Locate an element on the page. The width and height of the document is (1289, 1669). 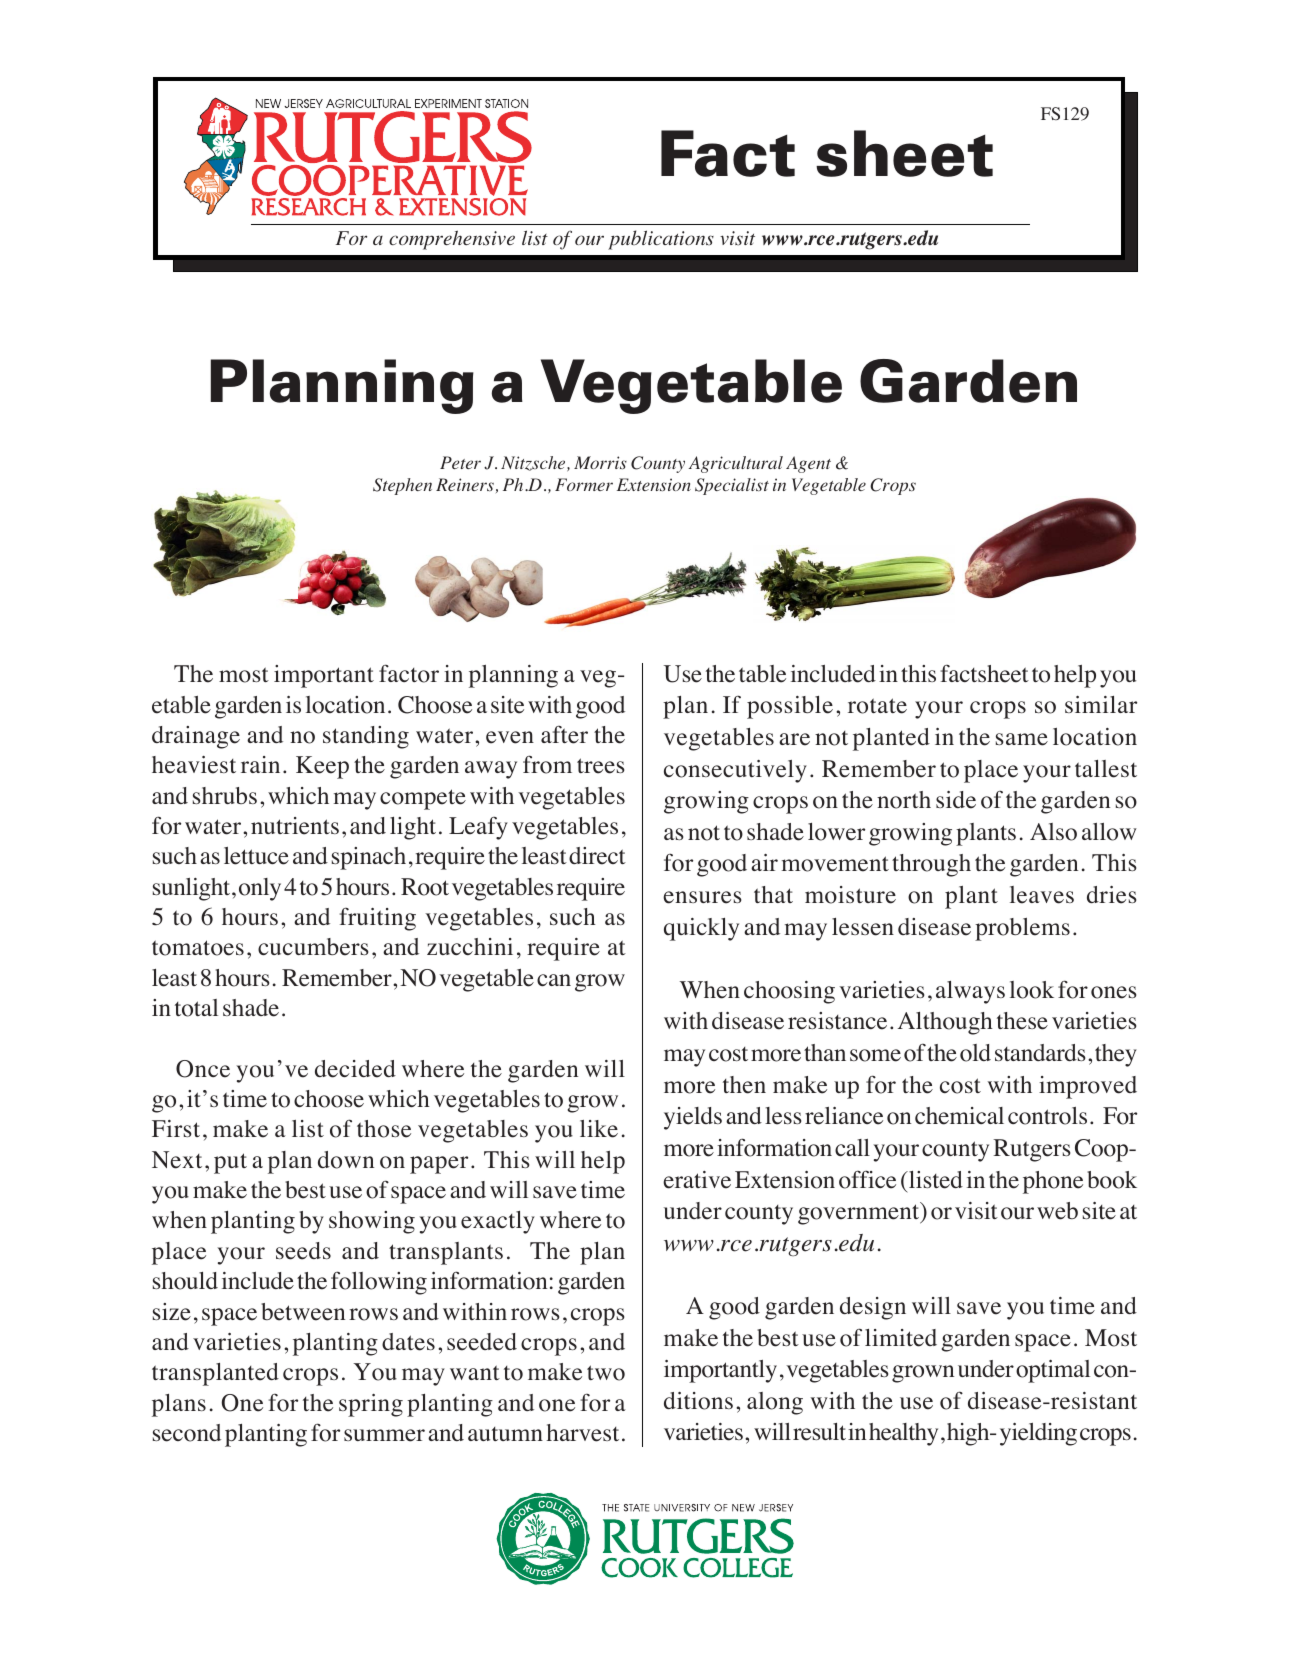
Also is located at coordinates (1053, 832).
